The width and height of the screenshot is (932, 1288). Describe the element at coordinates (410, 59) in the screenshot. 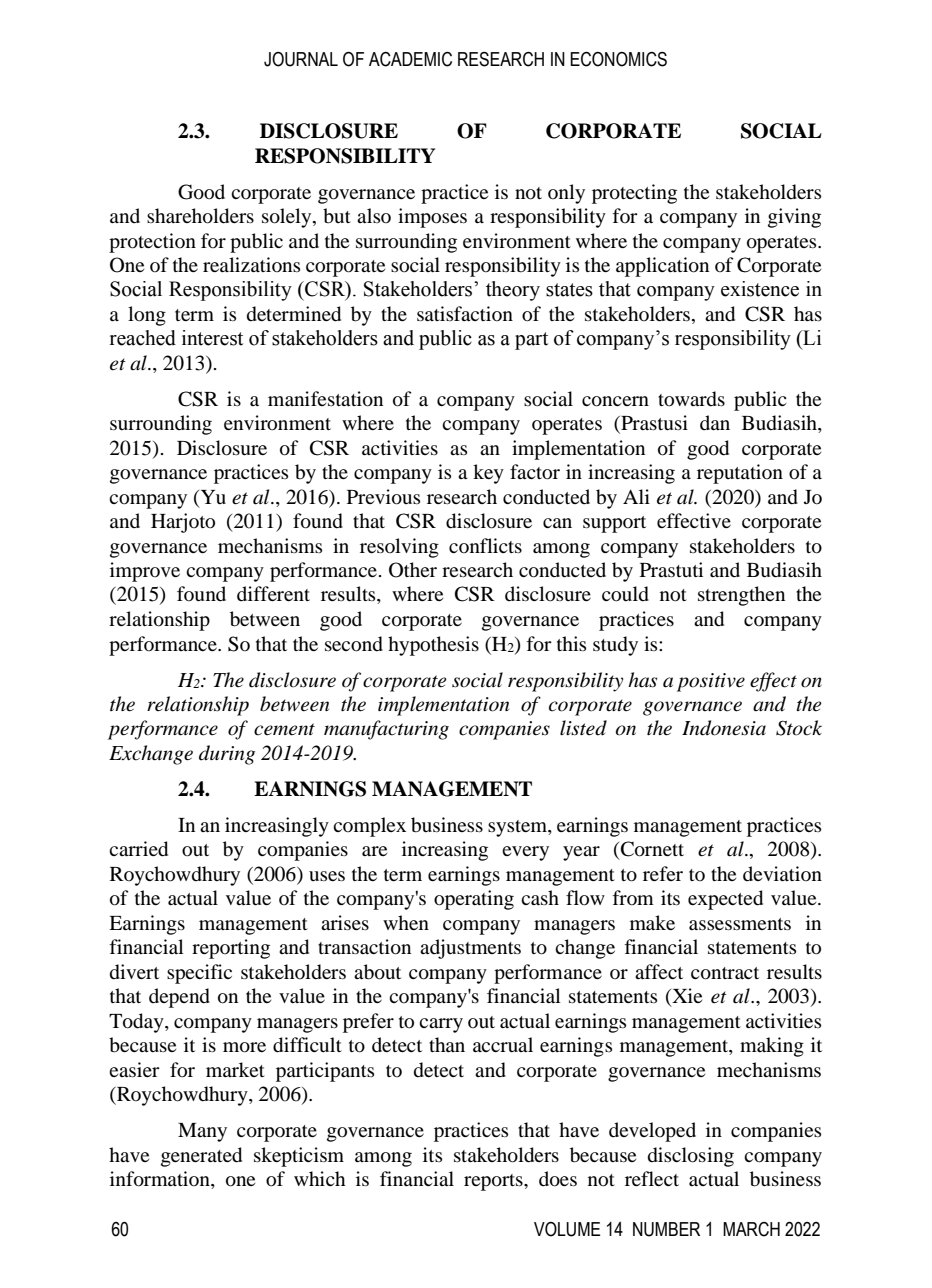

I see `ACADEMIC` at that location.
